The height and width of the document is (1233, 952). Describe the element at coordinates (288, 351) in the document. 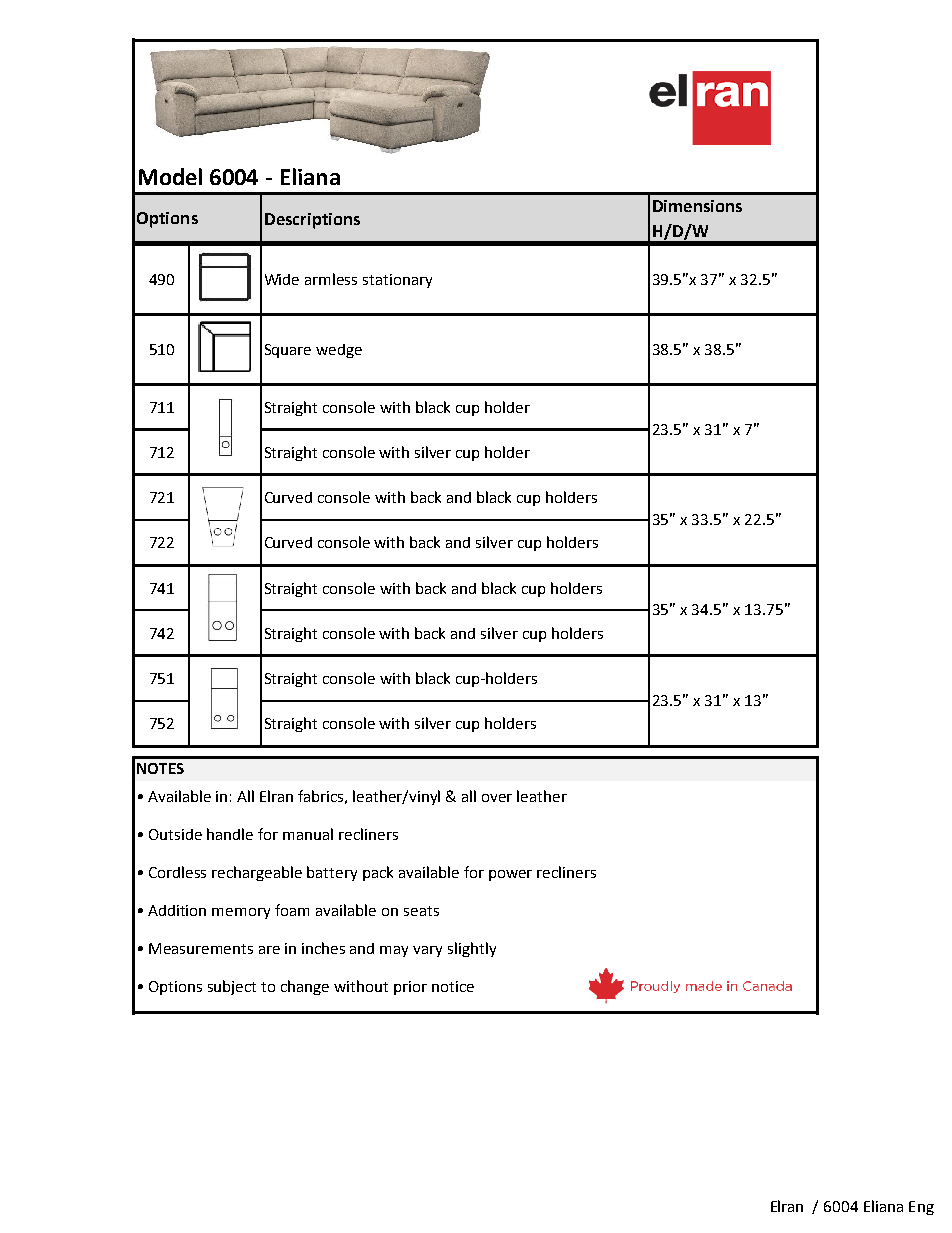

I see `Square` at that location.
